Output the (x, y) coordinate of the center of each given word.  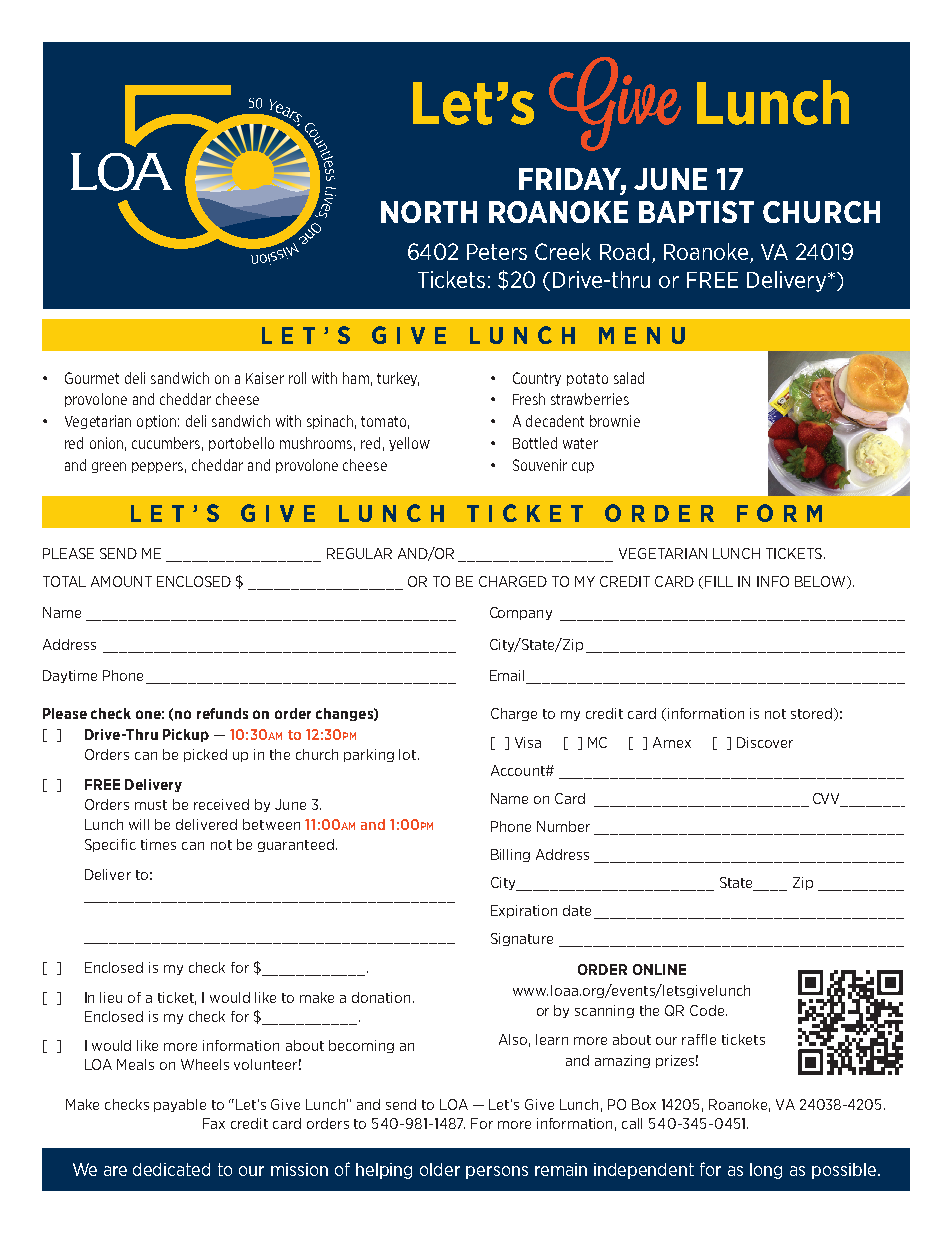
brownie (615, 421)
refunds (222, 713)
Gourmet (92, 378)
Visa (528, 742)
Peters (497, 252)
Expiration (524, 911)
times (158, 844)
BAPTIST (696, 212)
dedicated (171, 1169)
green (109, 467)
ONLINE (659, 969)
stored (813, 714)
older (440, 1169)
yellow (409, 444)
